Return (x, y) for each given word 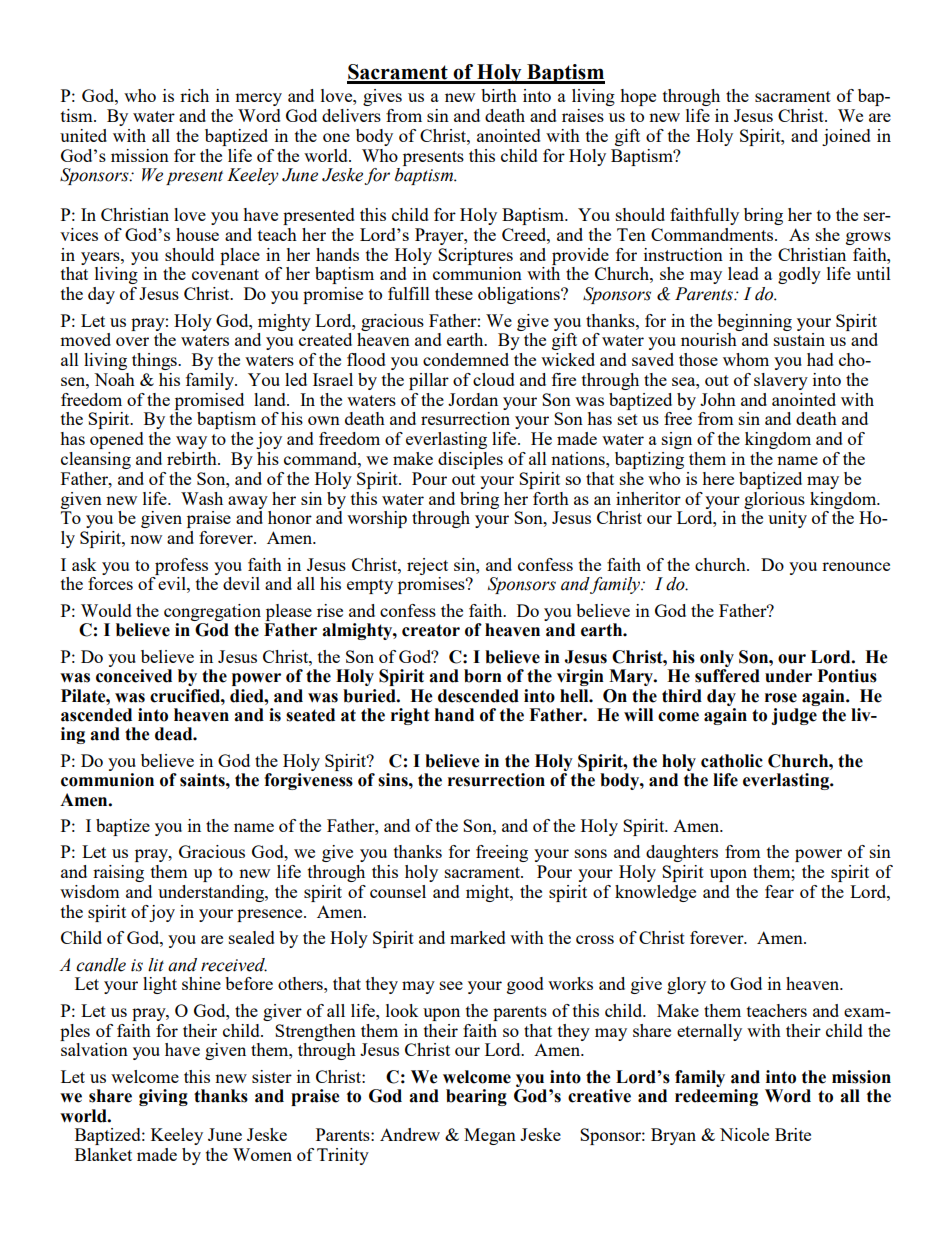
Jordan (473, 399)
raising (118, 873)
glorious (774, 500)
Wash (202, 498)
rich (194, 95)
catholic (732, 761)
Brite (793, 1134)
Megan (490, 1136)
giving (163, 1097)
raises (583, 115)
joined (846, 137)
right (410, 716)
